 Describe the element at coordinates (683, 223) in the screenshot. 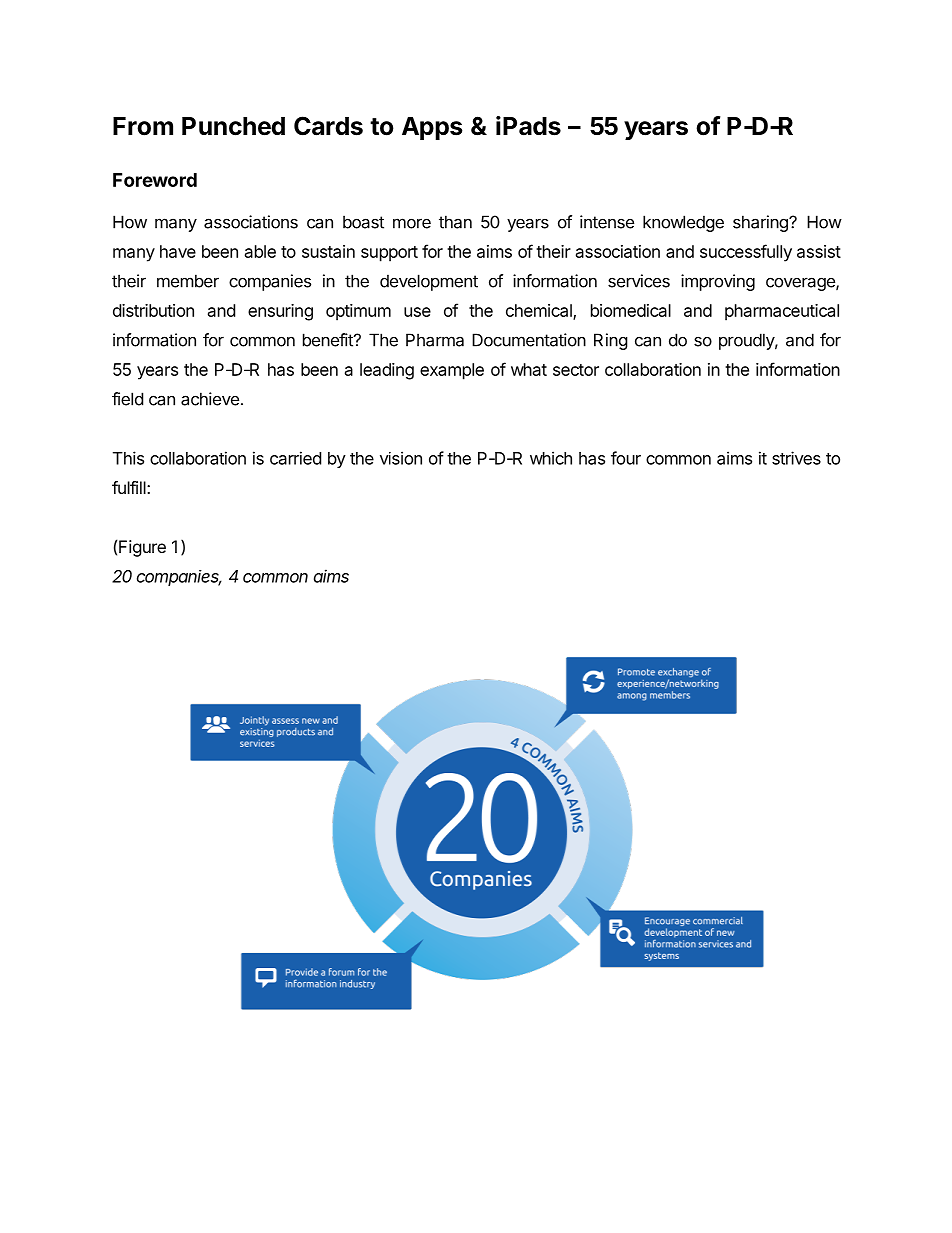

I see `knowledge` at that location.
